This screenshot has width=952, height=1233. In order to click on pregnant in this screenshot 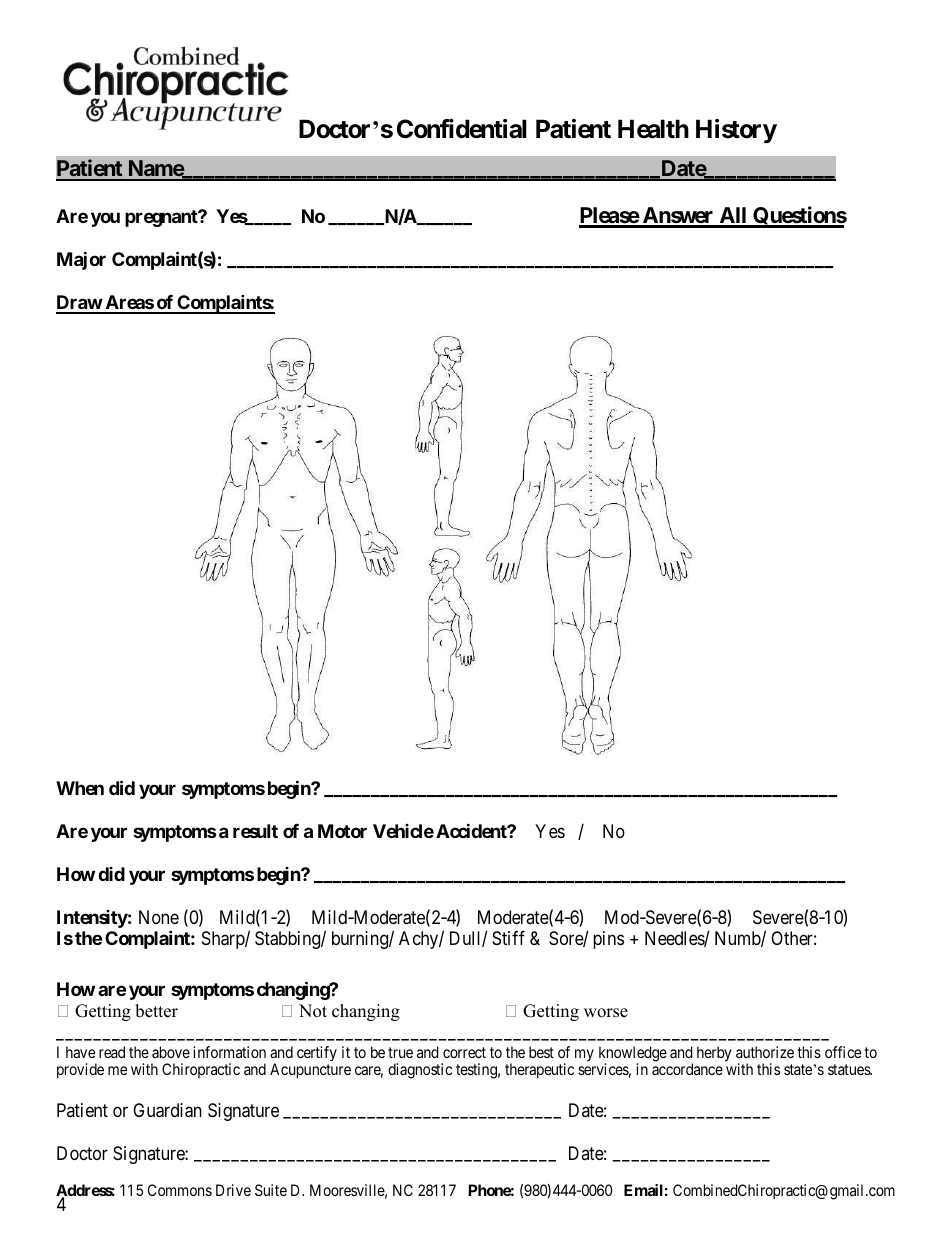, I will do `click(162, 218)`.
